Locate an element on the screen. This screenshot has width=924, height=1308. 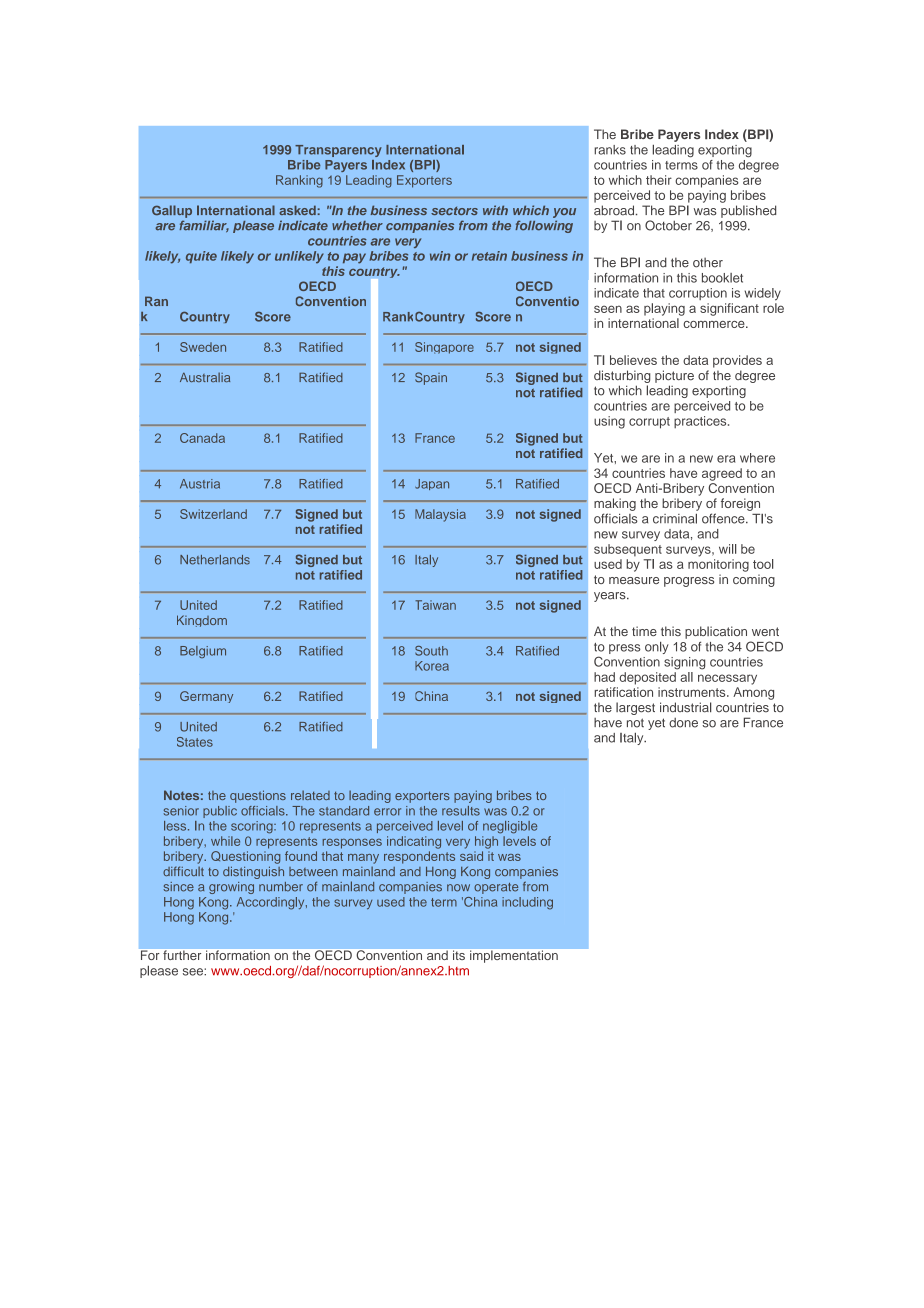
including is located at coordinates (527, 903).
